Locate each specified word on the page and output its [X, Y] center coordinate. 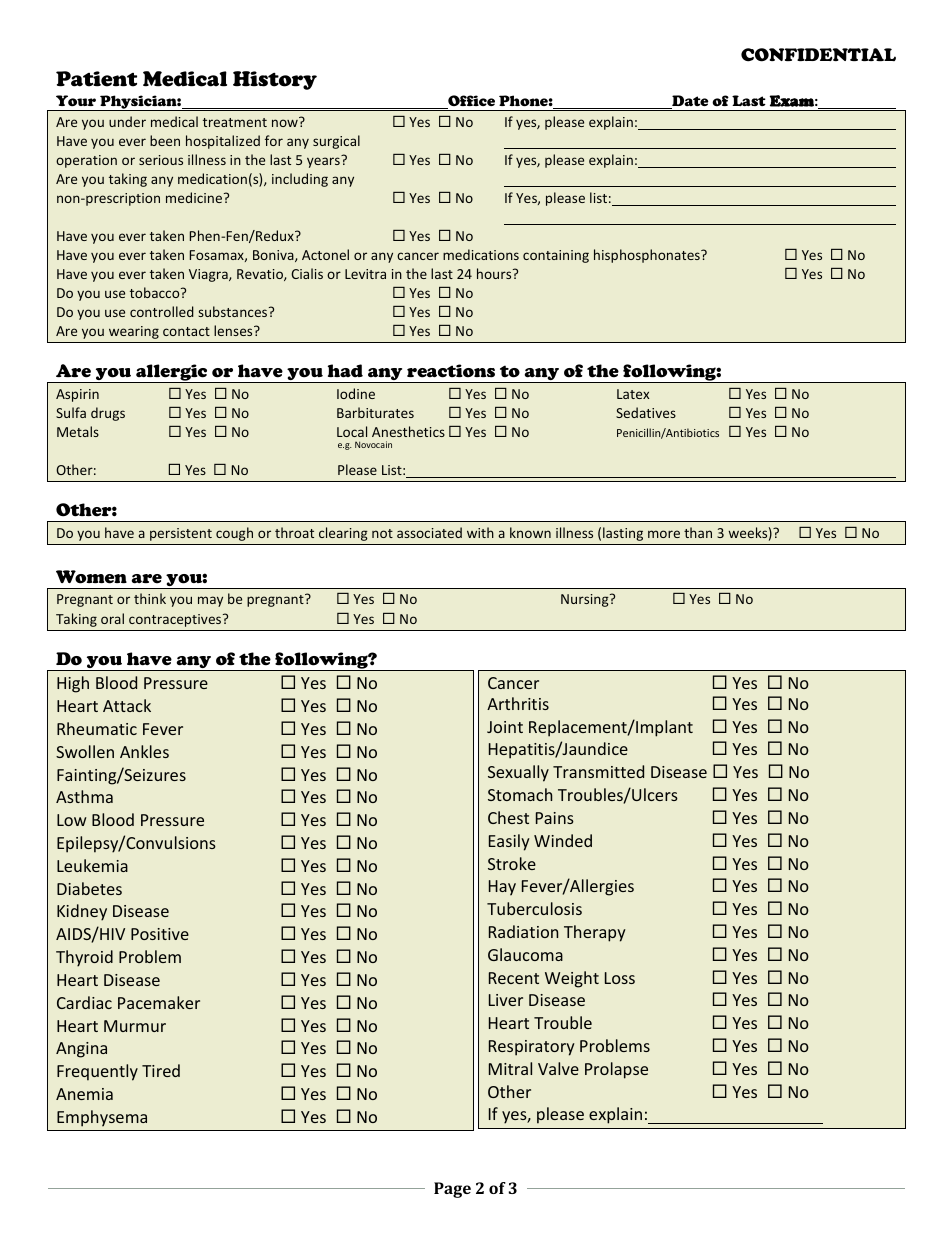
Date [689, 102]
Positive [160, 934]
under [127, 121]
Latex [633, 394]
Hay [502, 888]
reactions [451, 371]
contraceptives [176, 620]
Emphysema [102, 1118]
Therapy [595, 933]
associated [429, 532]
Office [470, 102]
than [698, 532]
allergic [172, 373]
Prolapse [616, 1070]
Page [452, 1190]
